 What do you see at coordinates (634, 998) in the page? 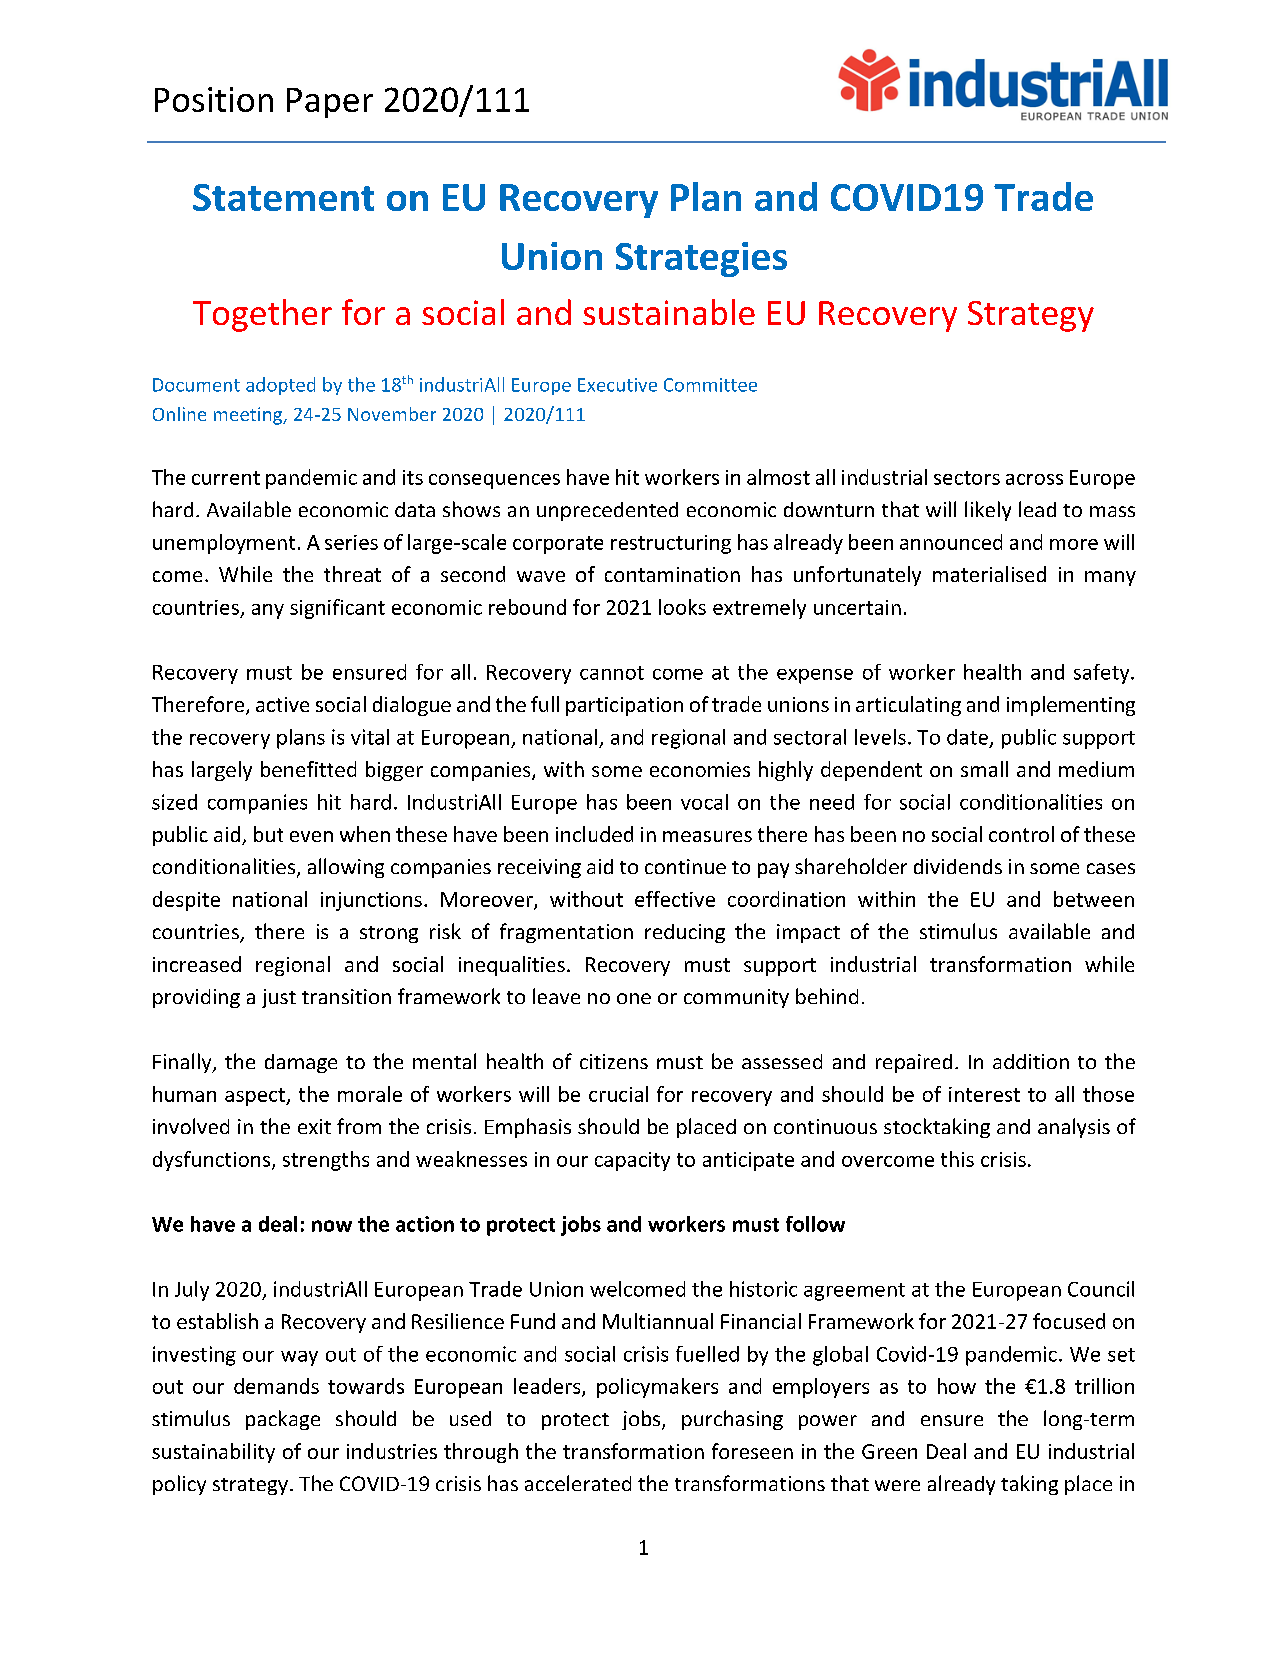
I see `one` at bounding box center [634, 998].
